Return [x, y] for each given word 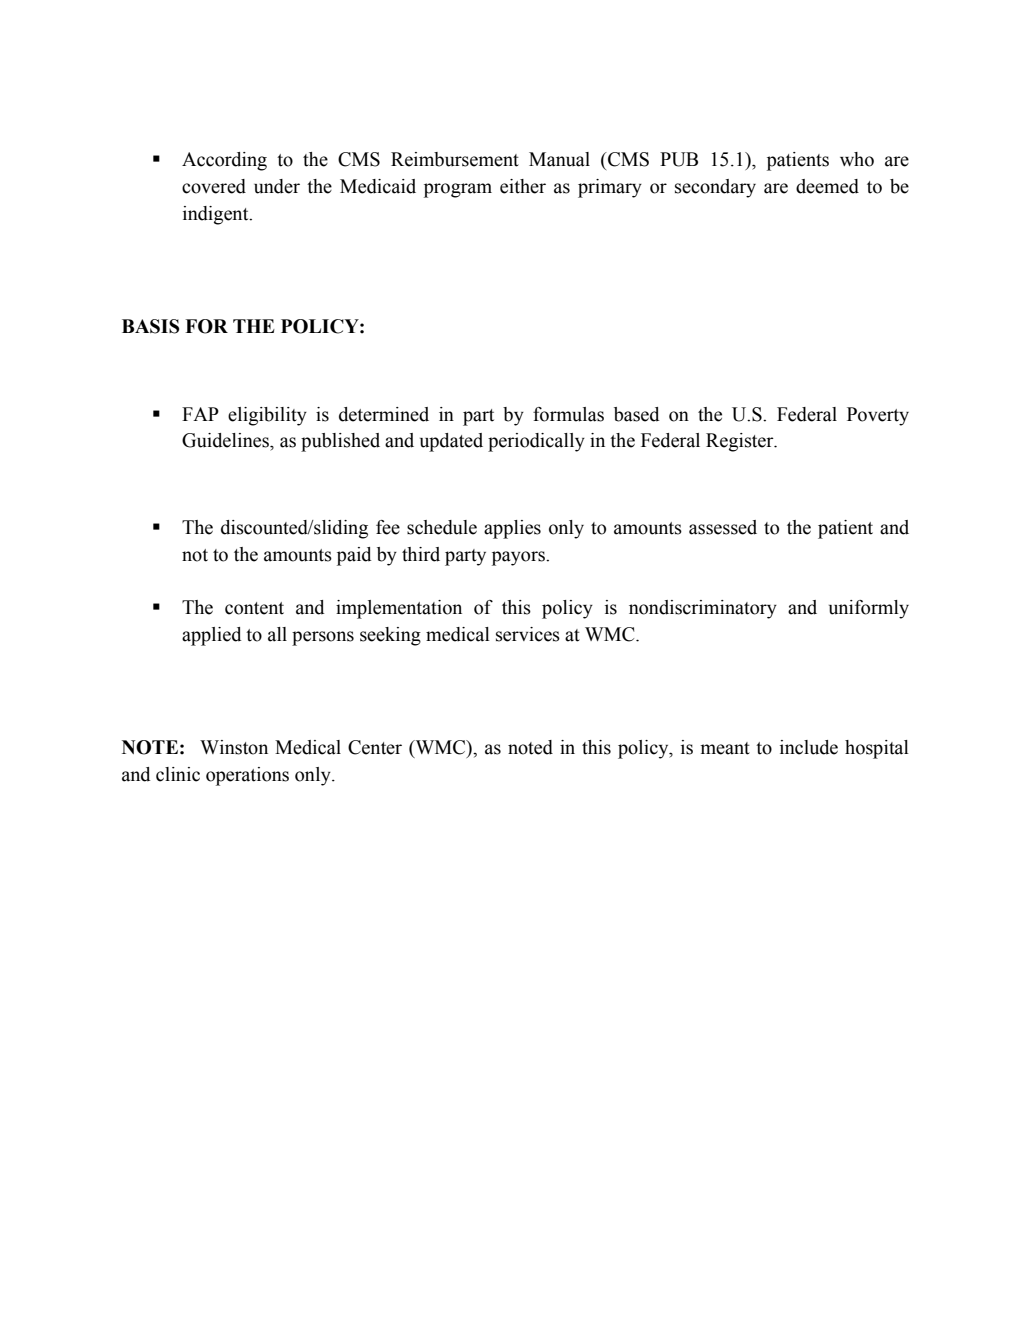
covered [214, 186]
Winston [234, 747]
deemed [827, 186]
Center [375, 747]
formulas [568, 414]
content [254, 608]
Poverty [878, 416]
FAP [200, 414]
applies [512, 529]
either [523, 186]
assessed [723, 527]
